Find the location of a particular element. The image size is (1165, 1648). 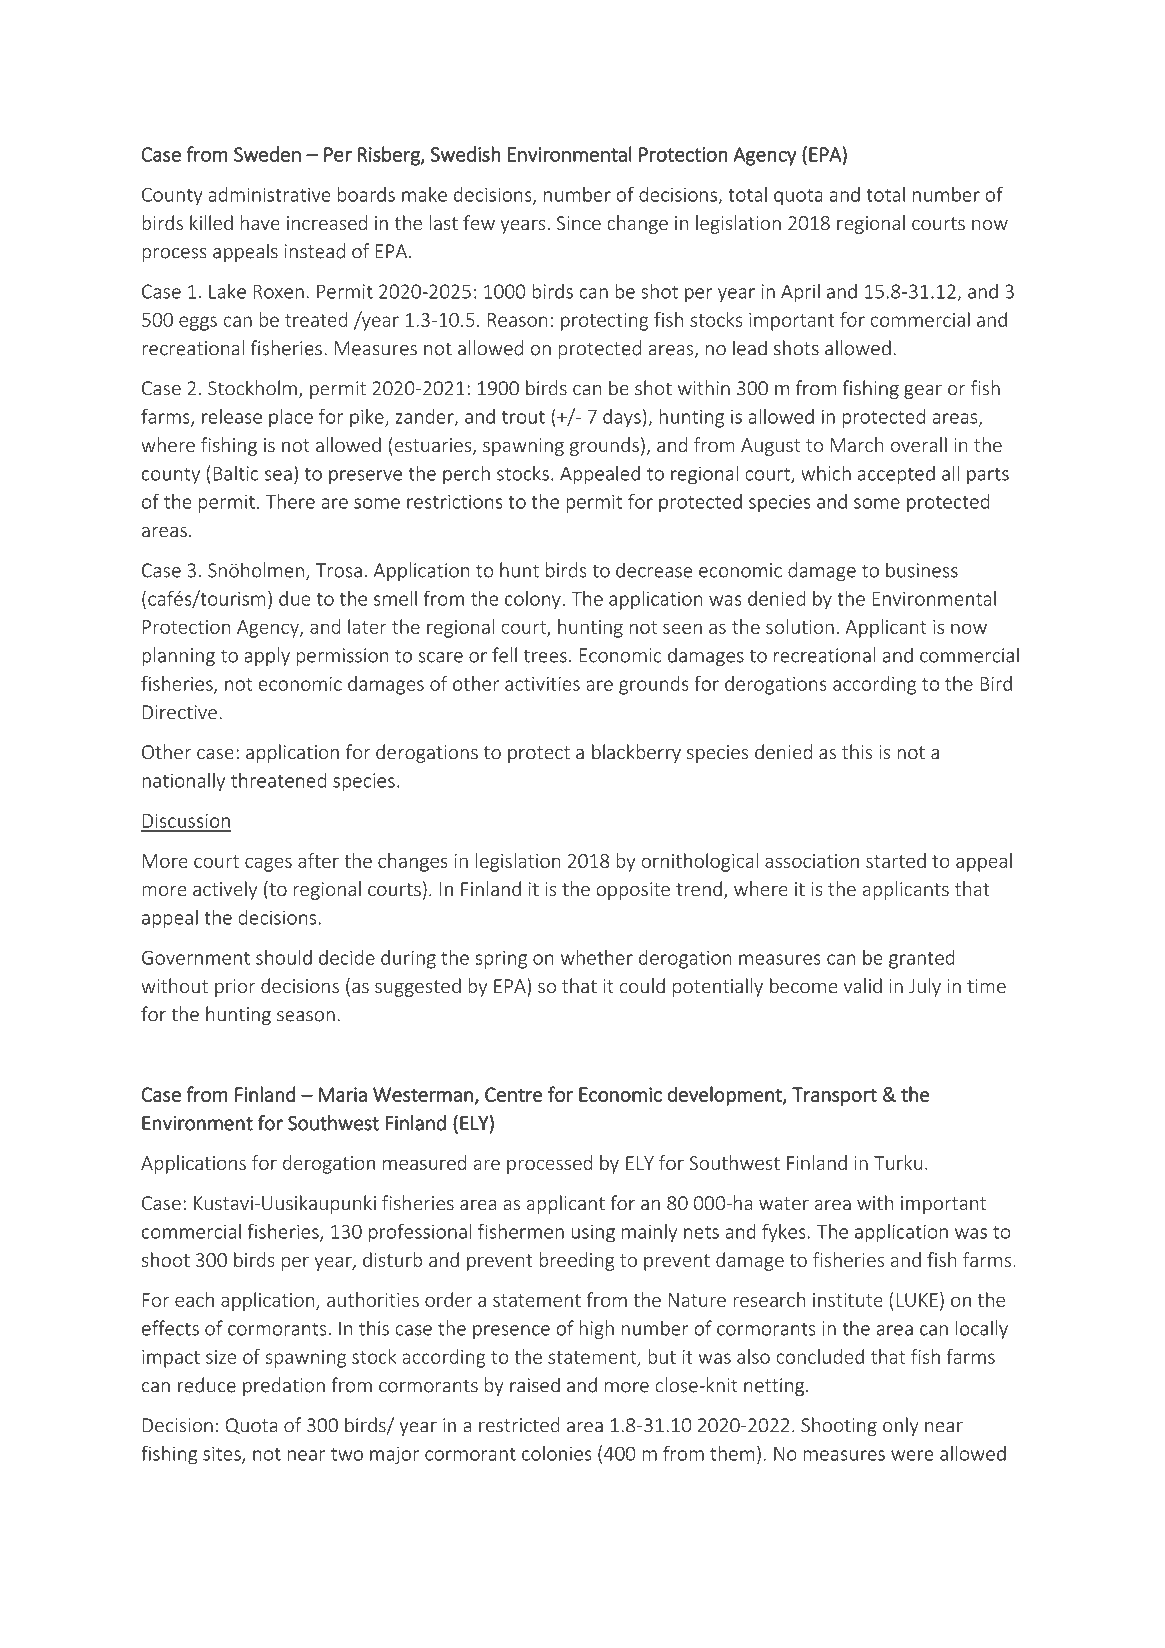

administrative is located at coordinates (269, 194).
